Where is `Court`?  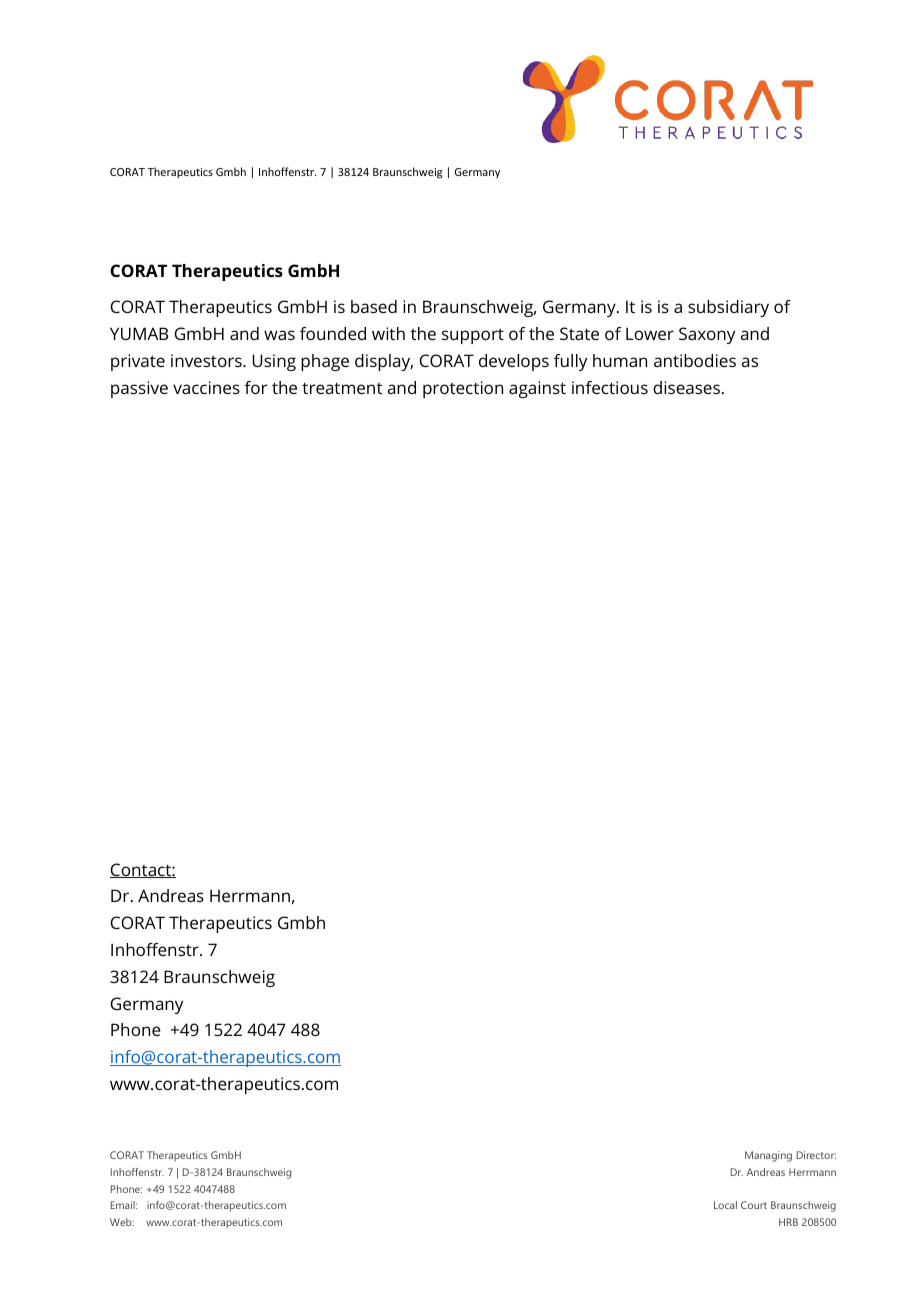 Court is located at coordinates (754, 1205).
